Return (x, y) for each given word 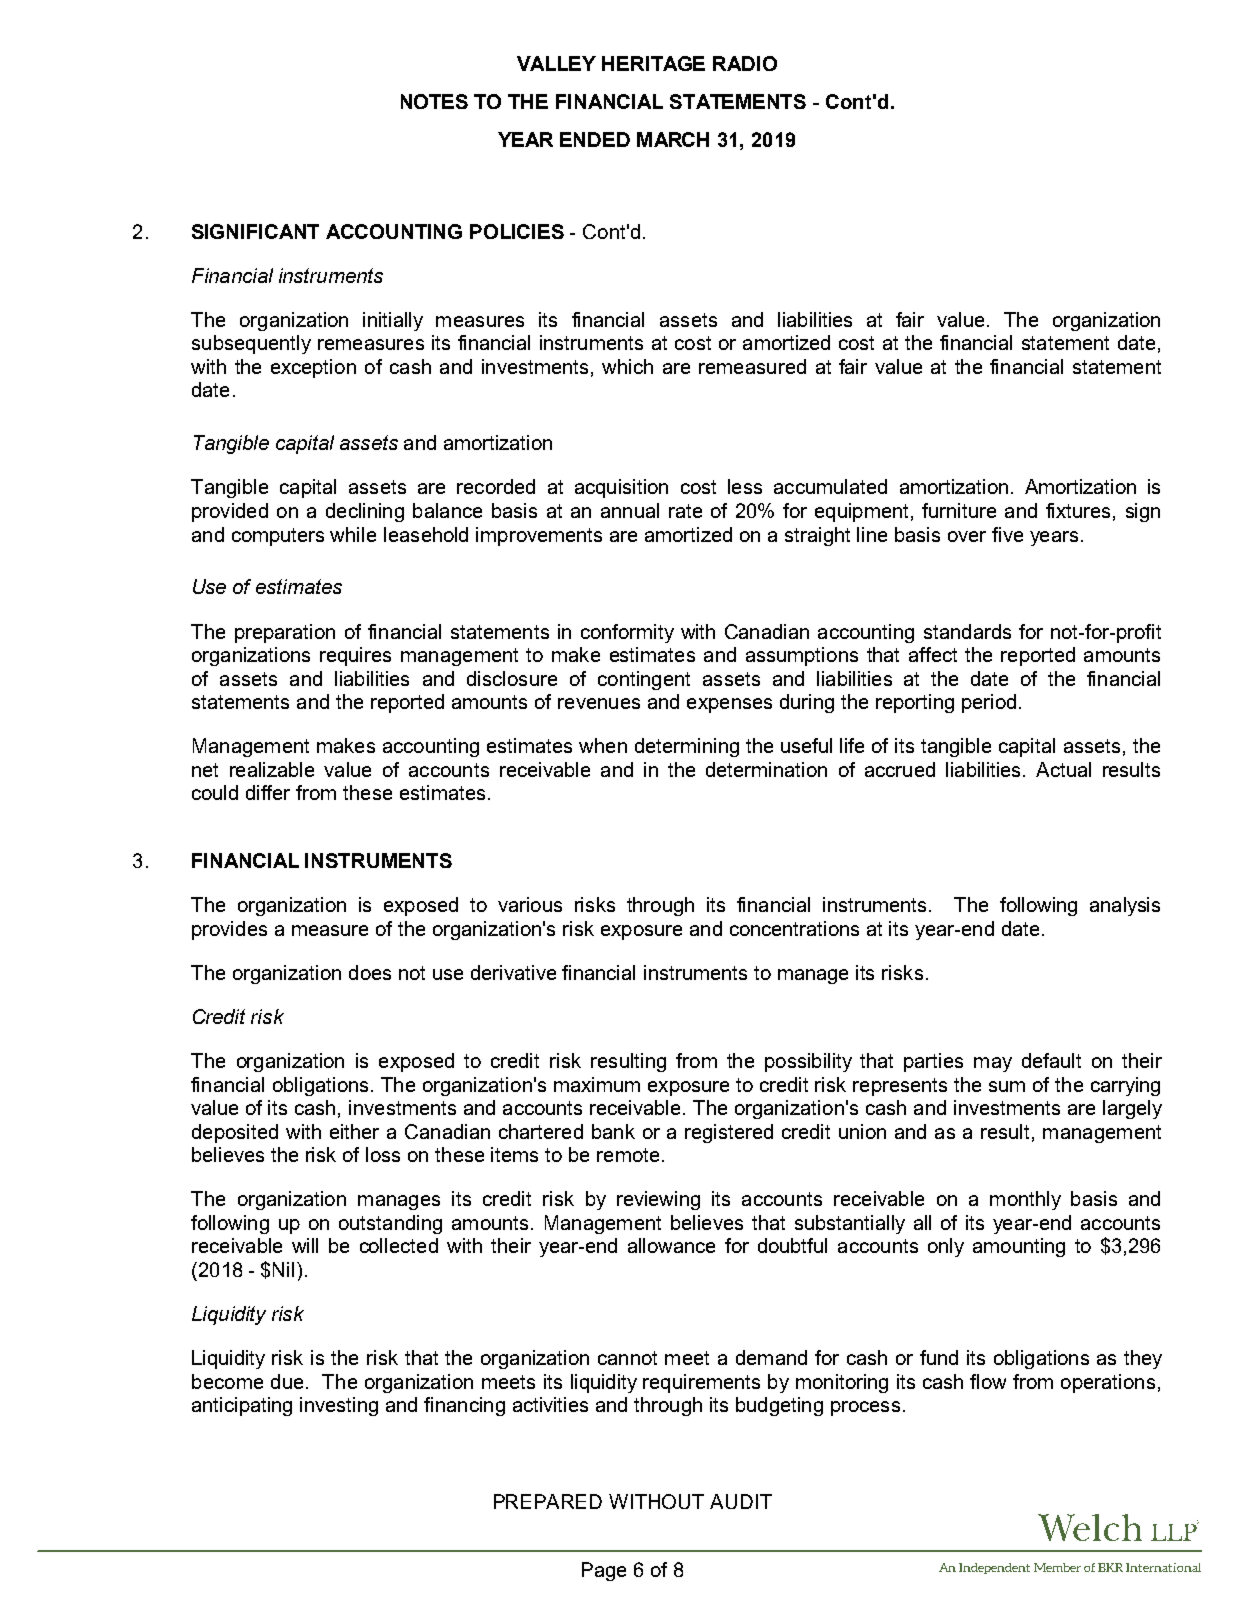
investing (339, 1406)
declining (365, 512)
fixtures (1078, 510)
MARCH (673, 139)
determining (687, 747)
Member (1057, 1567)
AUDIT (741, 1501)
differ (268, 792)
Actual (1063, 769)
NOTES (434, 101)
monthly (1025, 1200)
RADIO (745, 63)
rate (685, 511)
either (354, 1131)
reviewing (658, 1200)
